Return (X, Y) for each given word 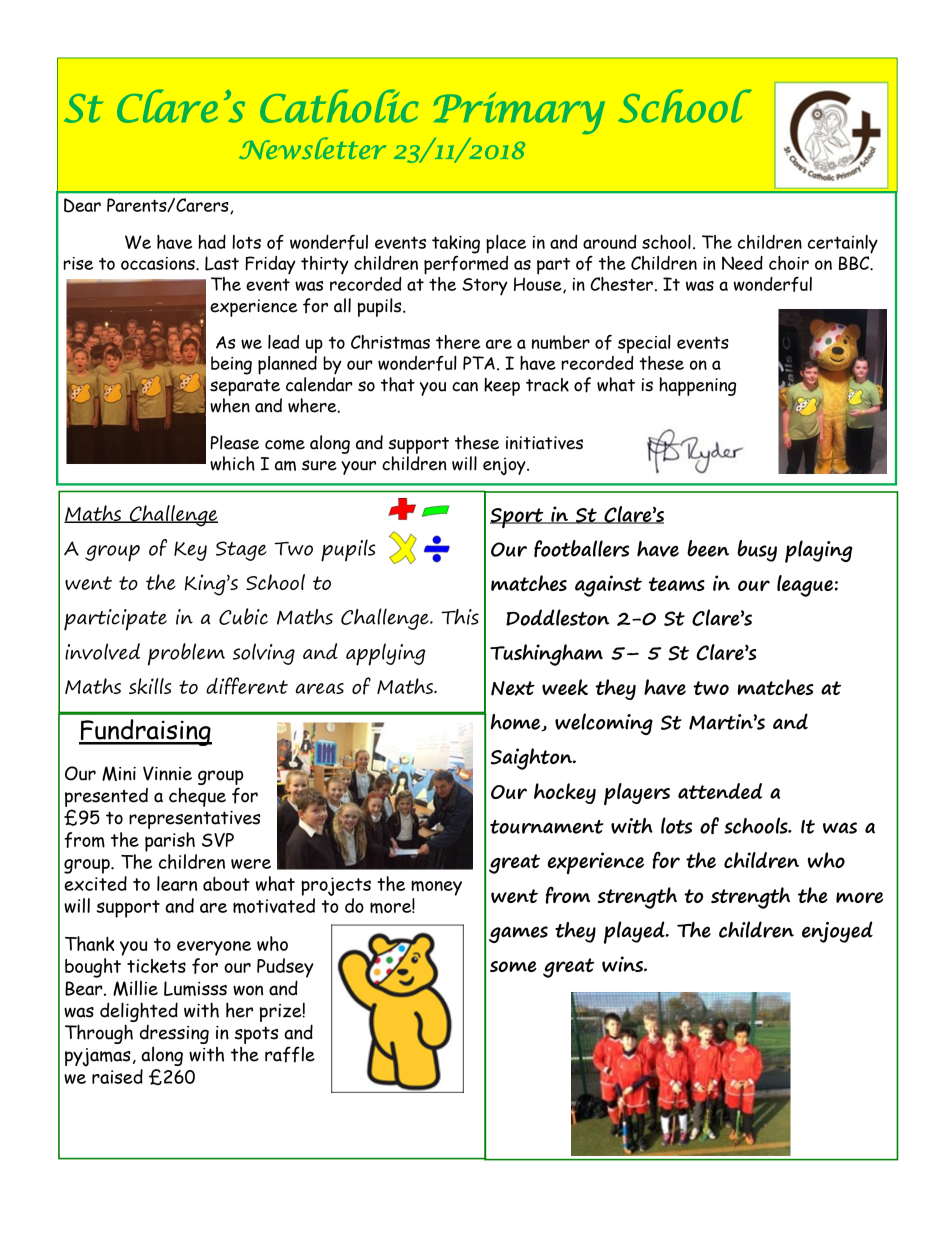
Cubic (243, 616)
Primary (519, 113)
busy (757, 551)
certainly (843, 244)
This (460, 617)
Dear (82, 205)
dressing (174, 1034)
